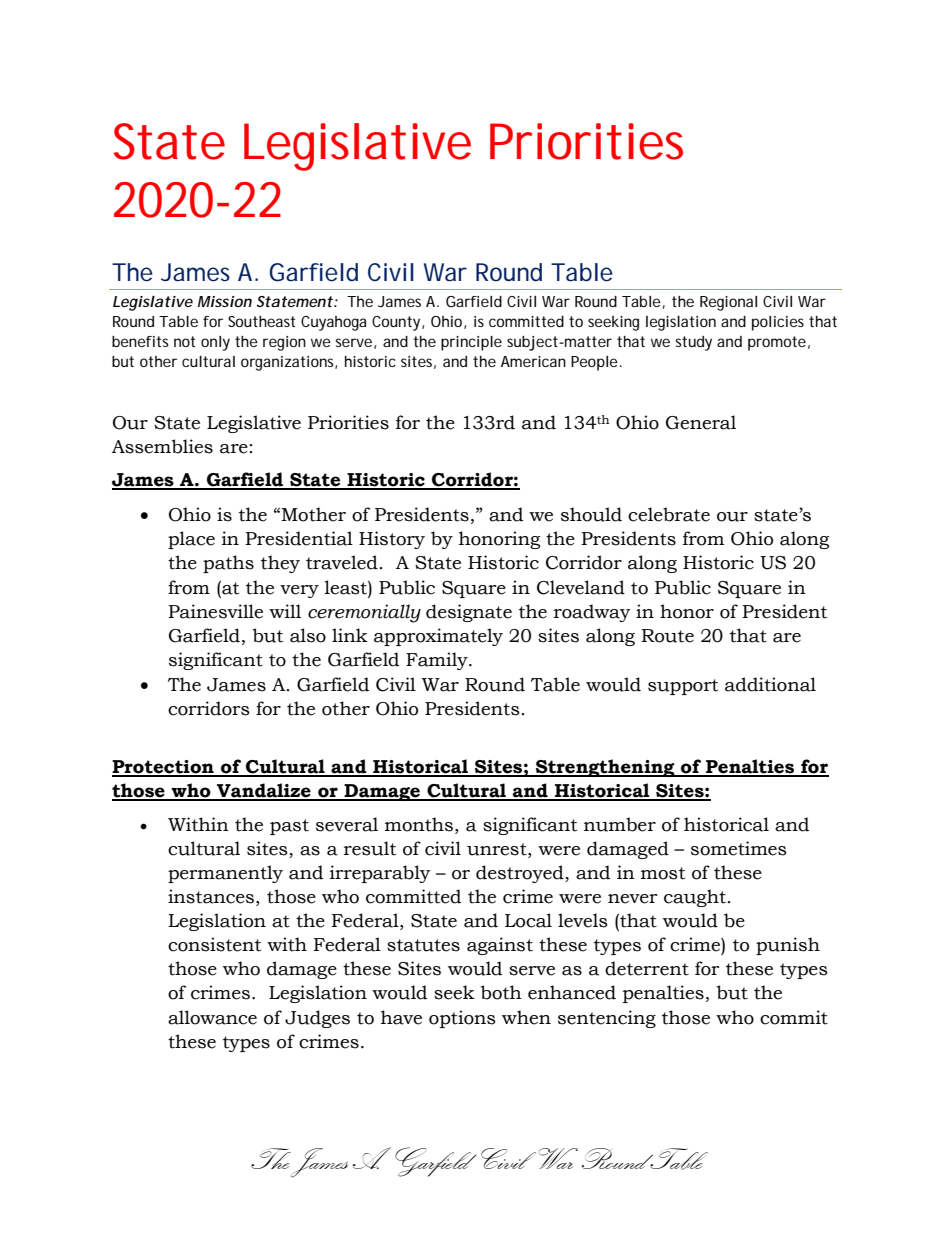 The image size is (952, 1233). Describe the element at coordinates (212, 1017) in the document. I see `allowance` at that location.
